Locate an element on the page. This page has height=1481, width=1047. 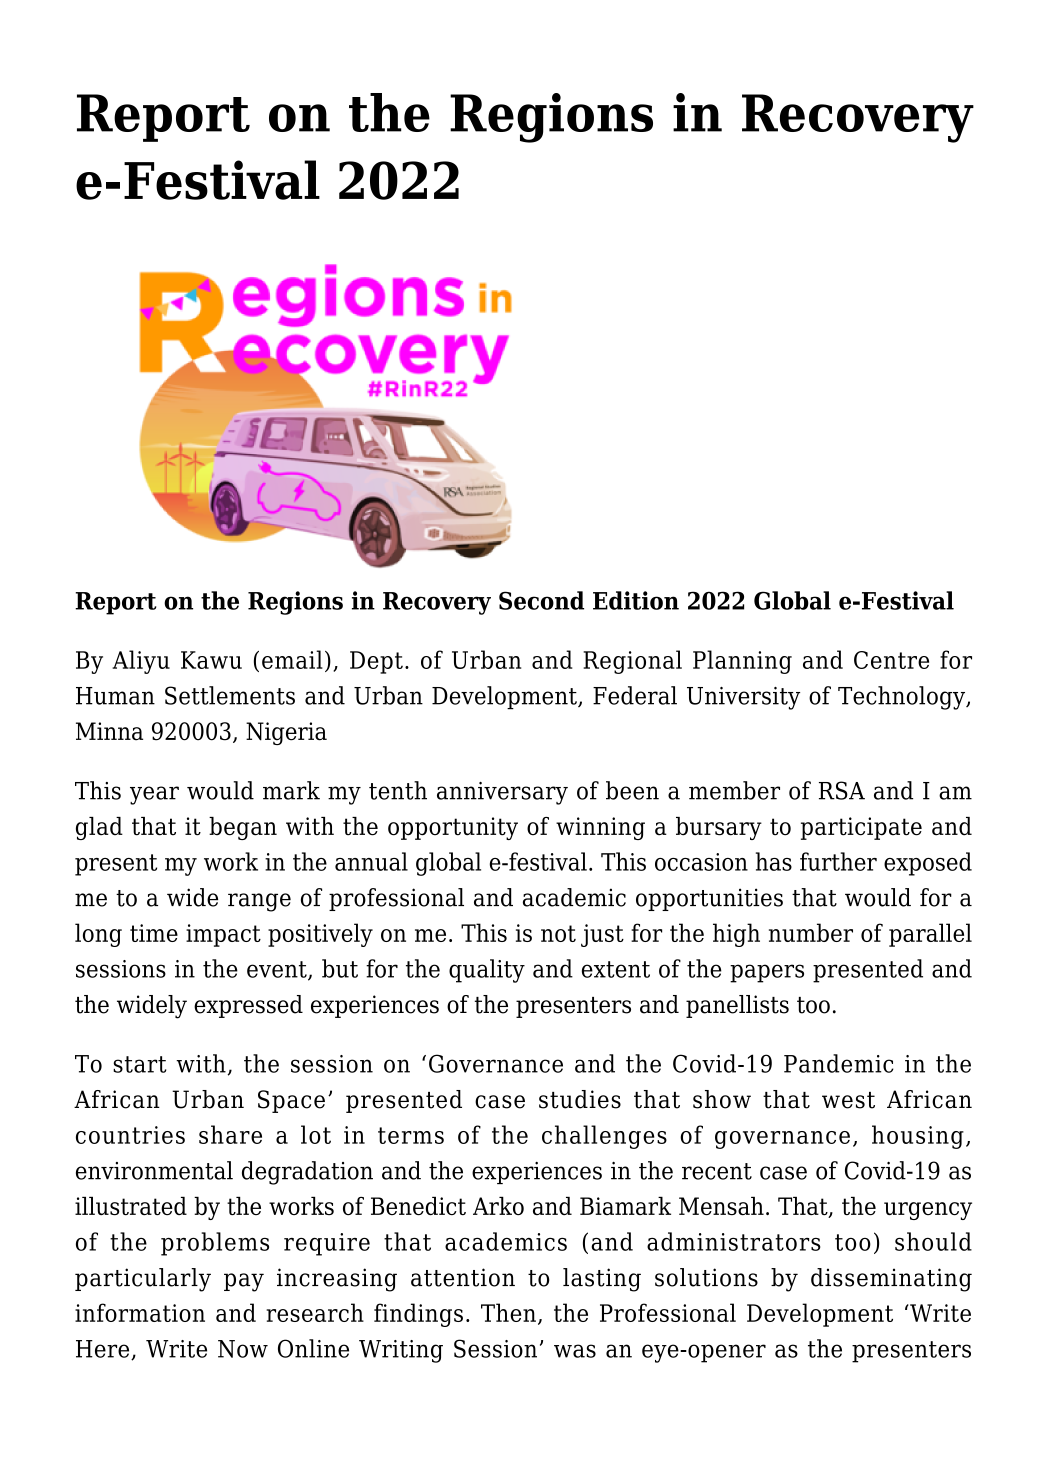
start is located at coordinates (139, 1064).
